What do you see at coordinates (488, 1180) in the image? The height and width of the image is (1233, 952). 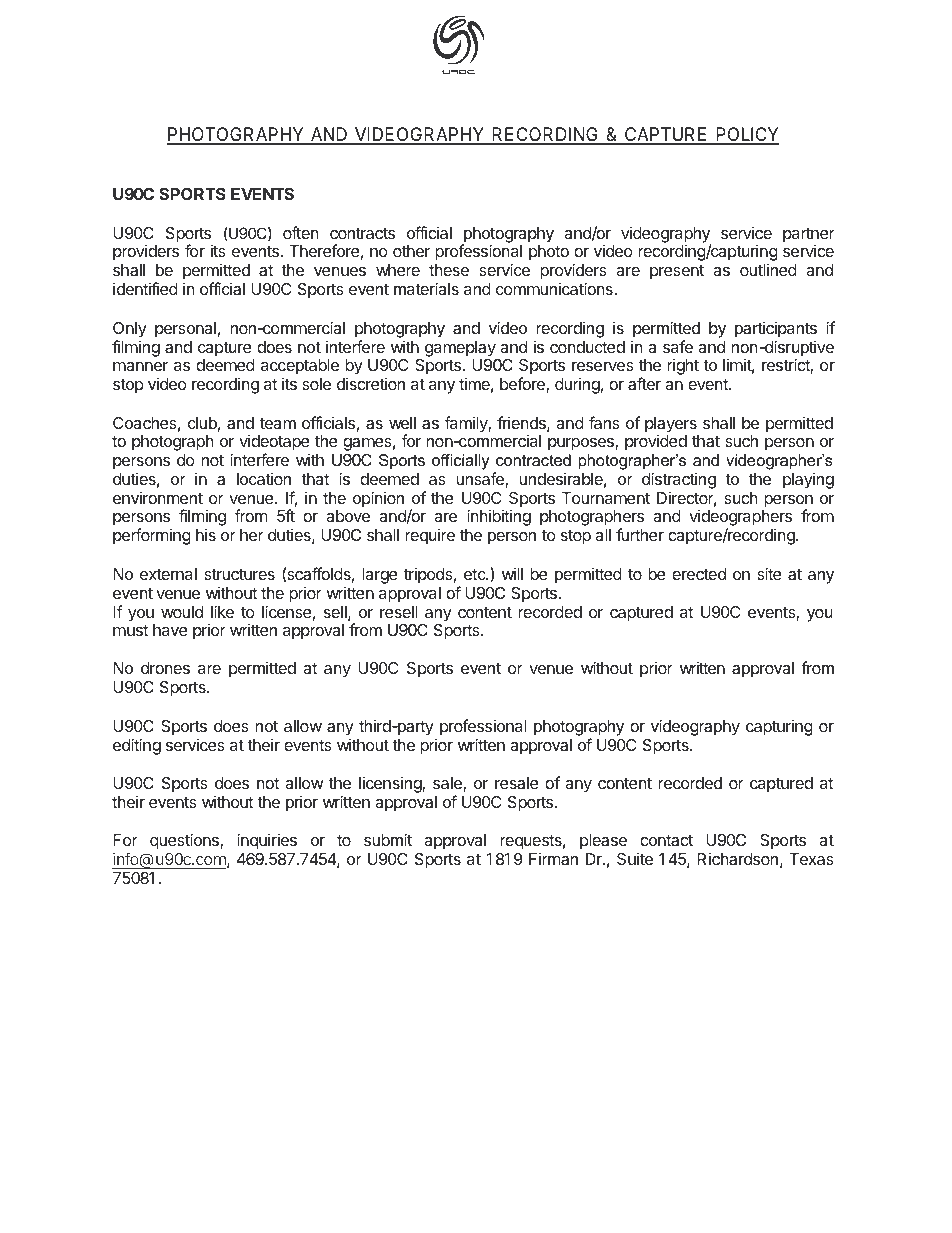 I see `reserved` at bounding box center [488, 1180].
